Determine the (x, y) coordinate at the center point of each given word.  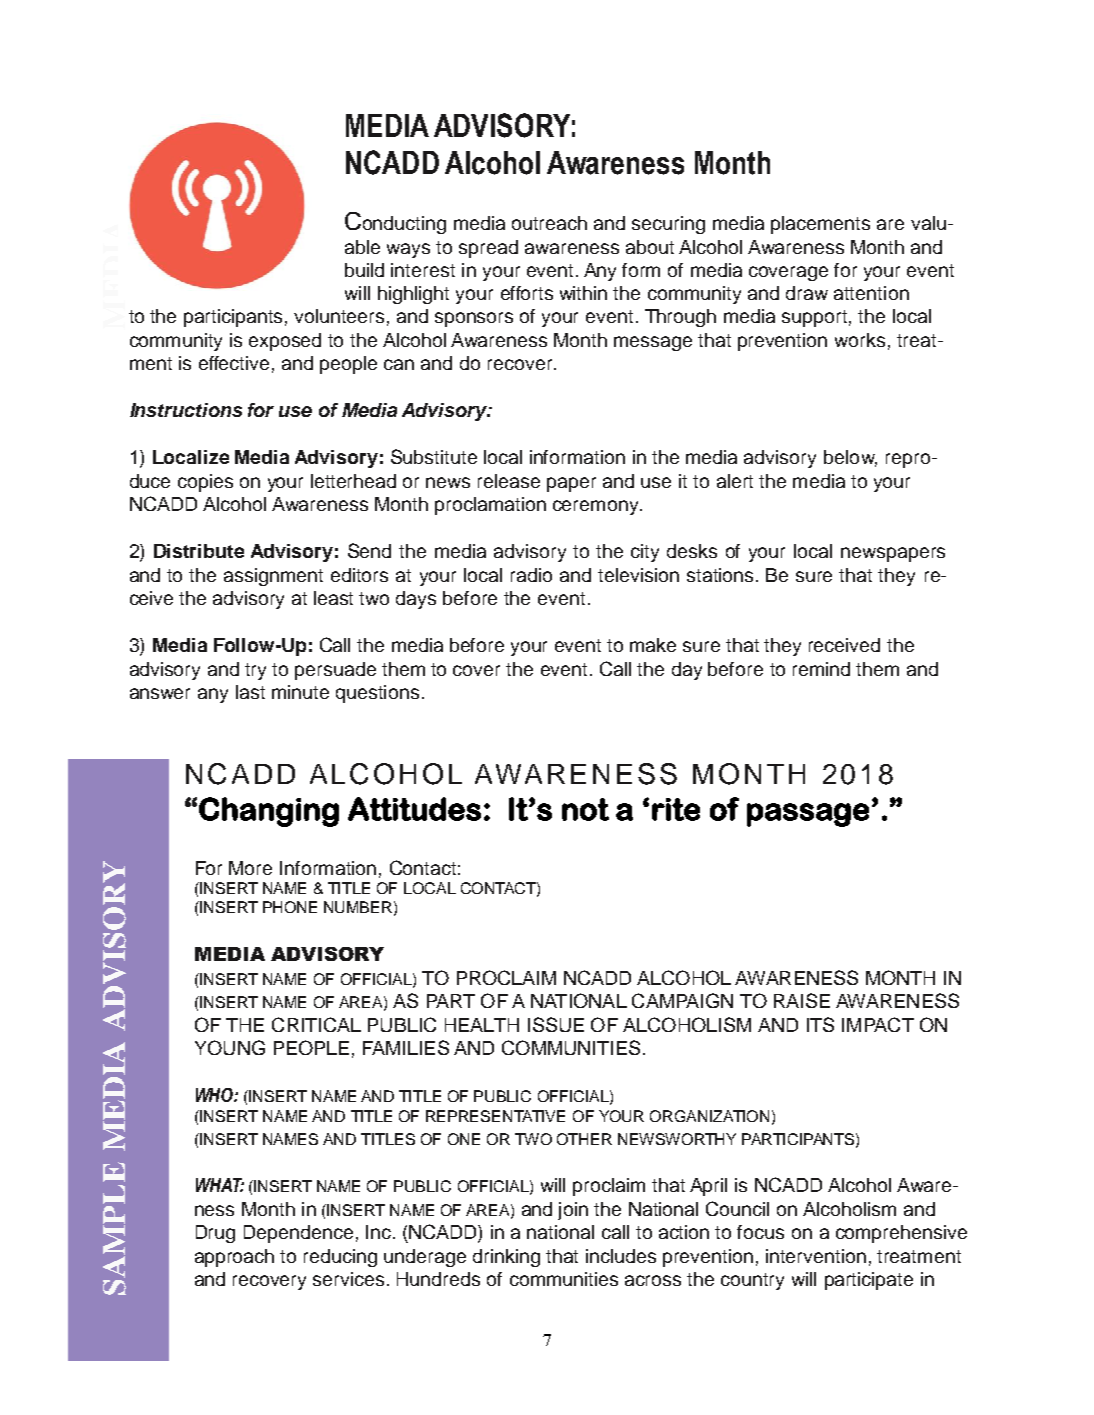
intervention (816, 1256)
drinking (506, 1258)
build (364, 270)
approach (234, 1258)
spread (488, 249)
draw (807, 293)
